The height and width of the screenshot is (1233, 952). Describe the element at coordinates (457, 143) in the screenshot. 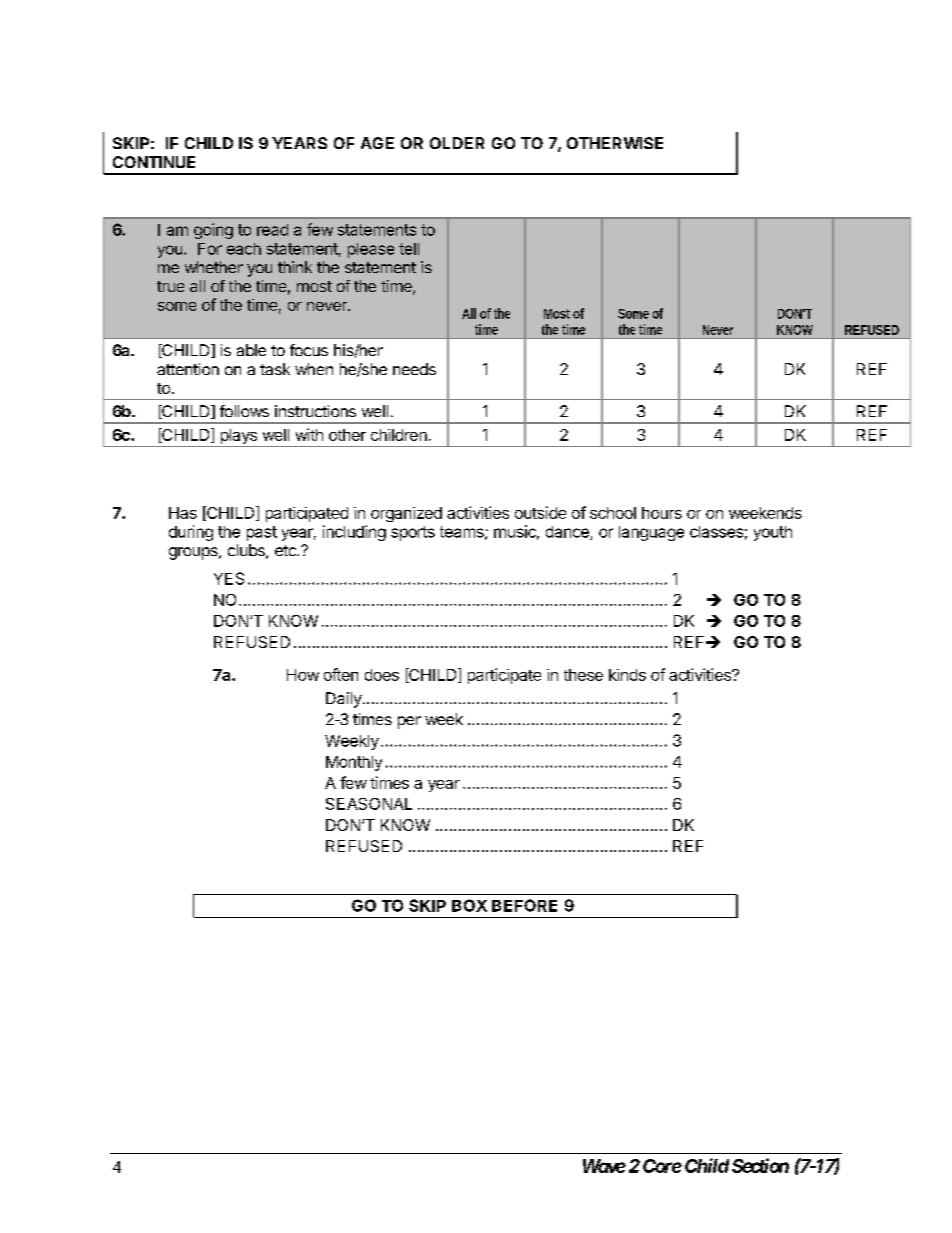

I see `OLDER` at that location.
